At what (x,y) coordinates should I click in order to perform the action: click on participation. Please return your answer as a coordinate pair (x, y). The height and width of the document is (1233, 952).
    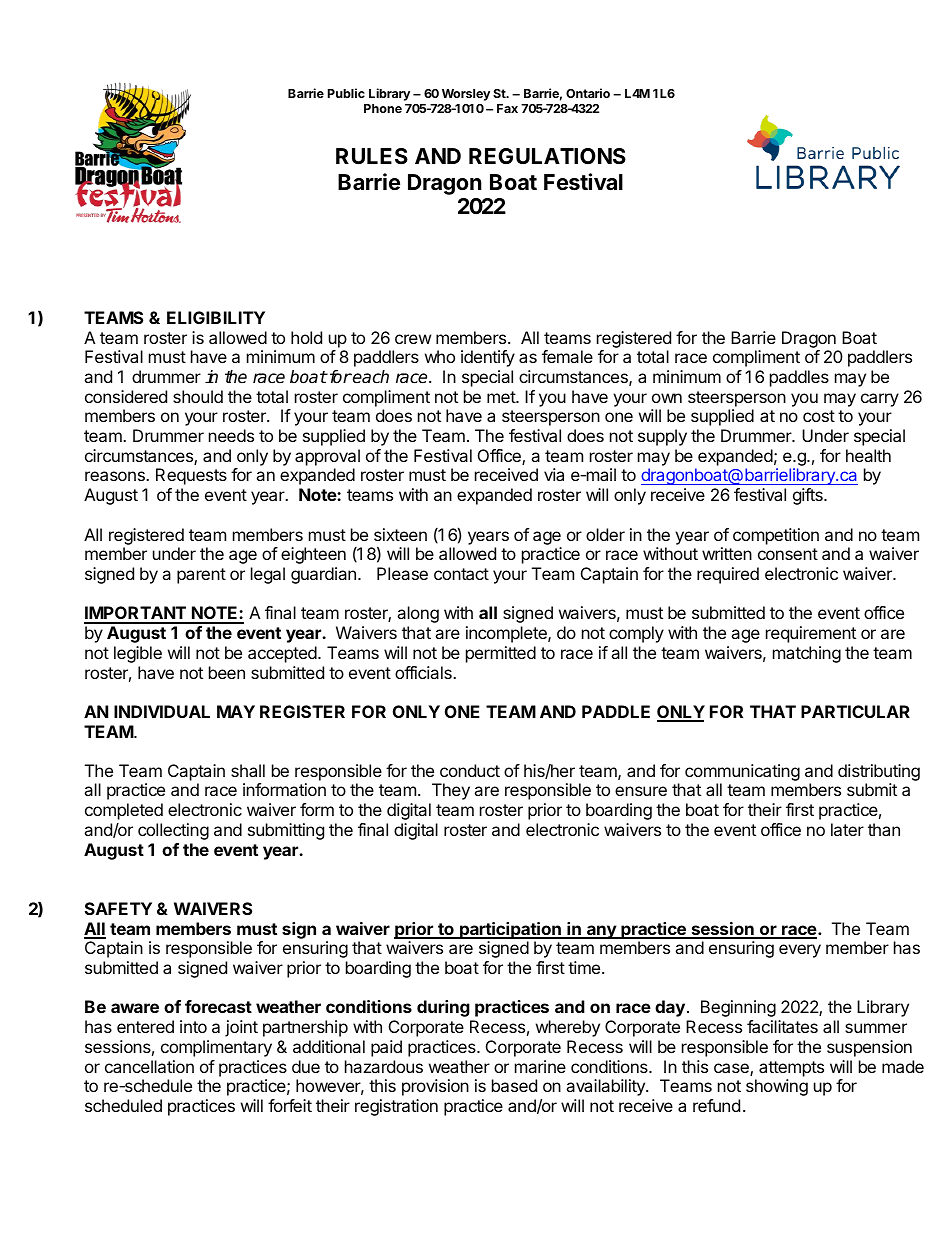
    Looking at the image, I should click on (510, 930).
